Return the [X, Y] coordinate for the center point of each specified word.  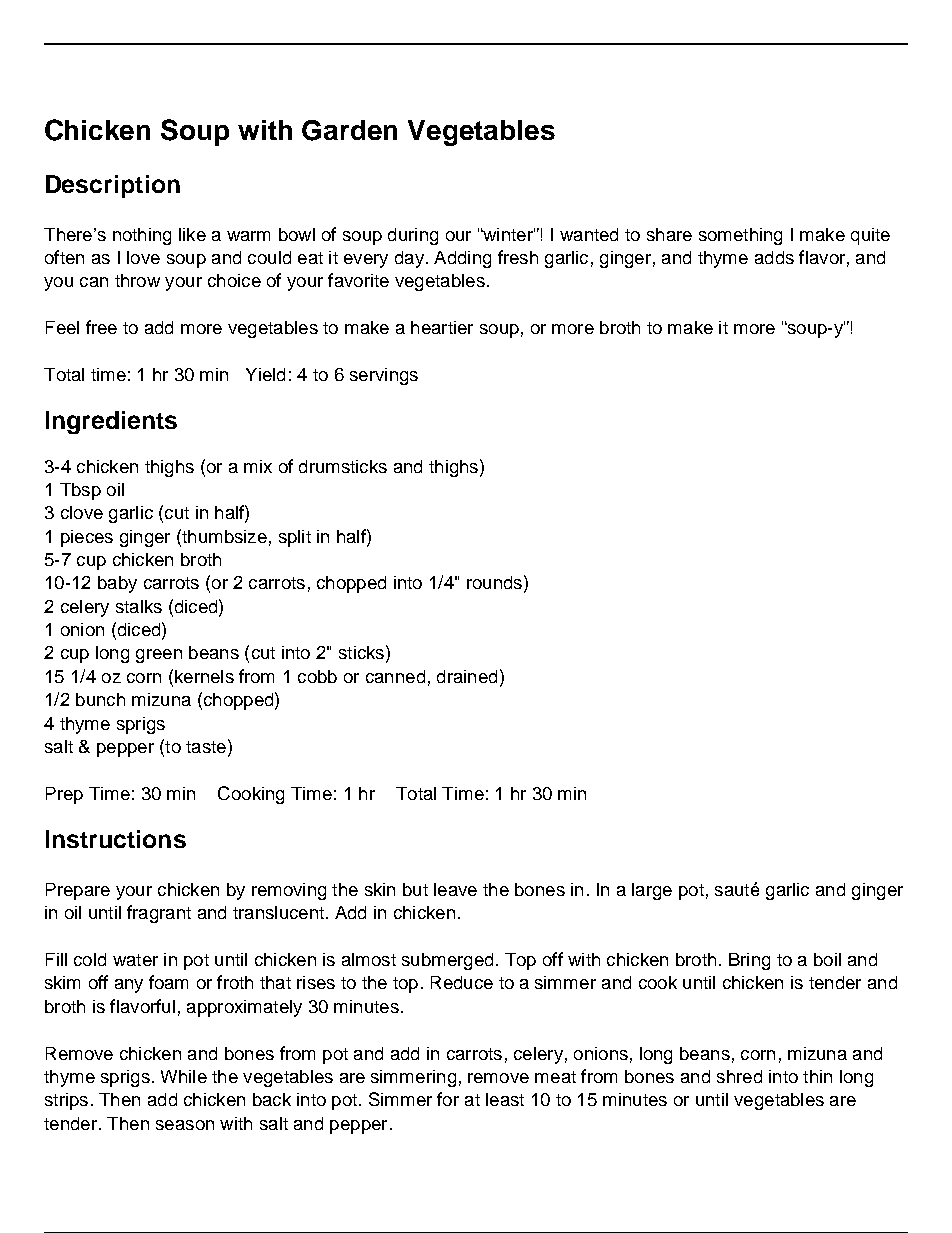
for [448, 1099]
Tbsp [80, 491]
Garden [349, 130]
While [184, 1076]
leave [455, 889]
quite [870, 236]
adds [774, 257]
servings [384, 376]
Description [113, 186]
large [652, 891]
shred [739, 1076]
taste [206, 747]
